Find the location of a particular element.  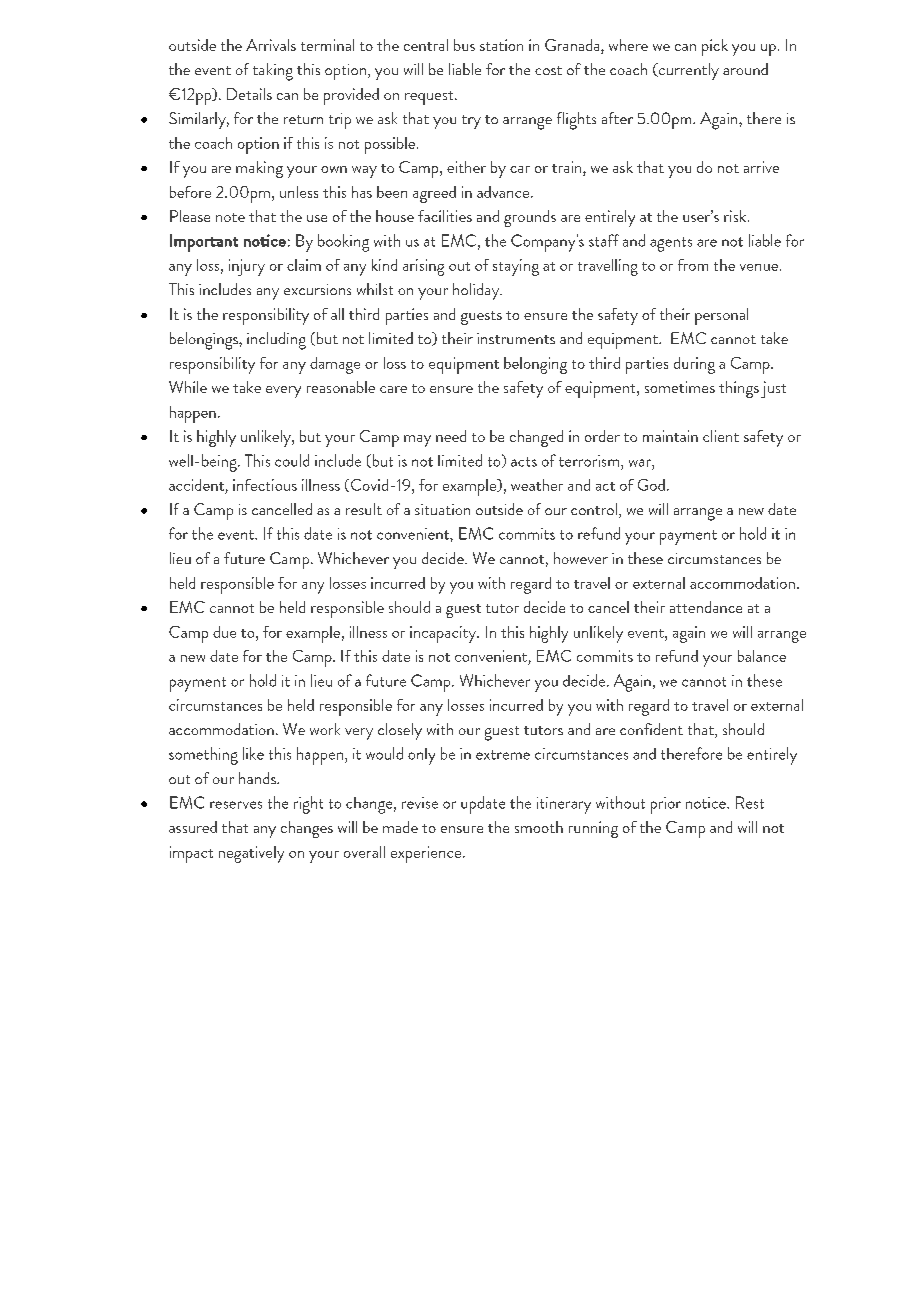

client is located at coordinates (721, 436).
